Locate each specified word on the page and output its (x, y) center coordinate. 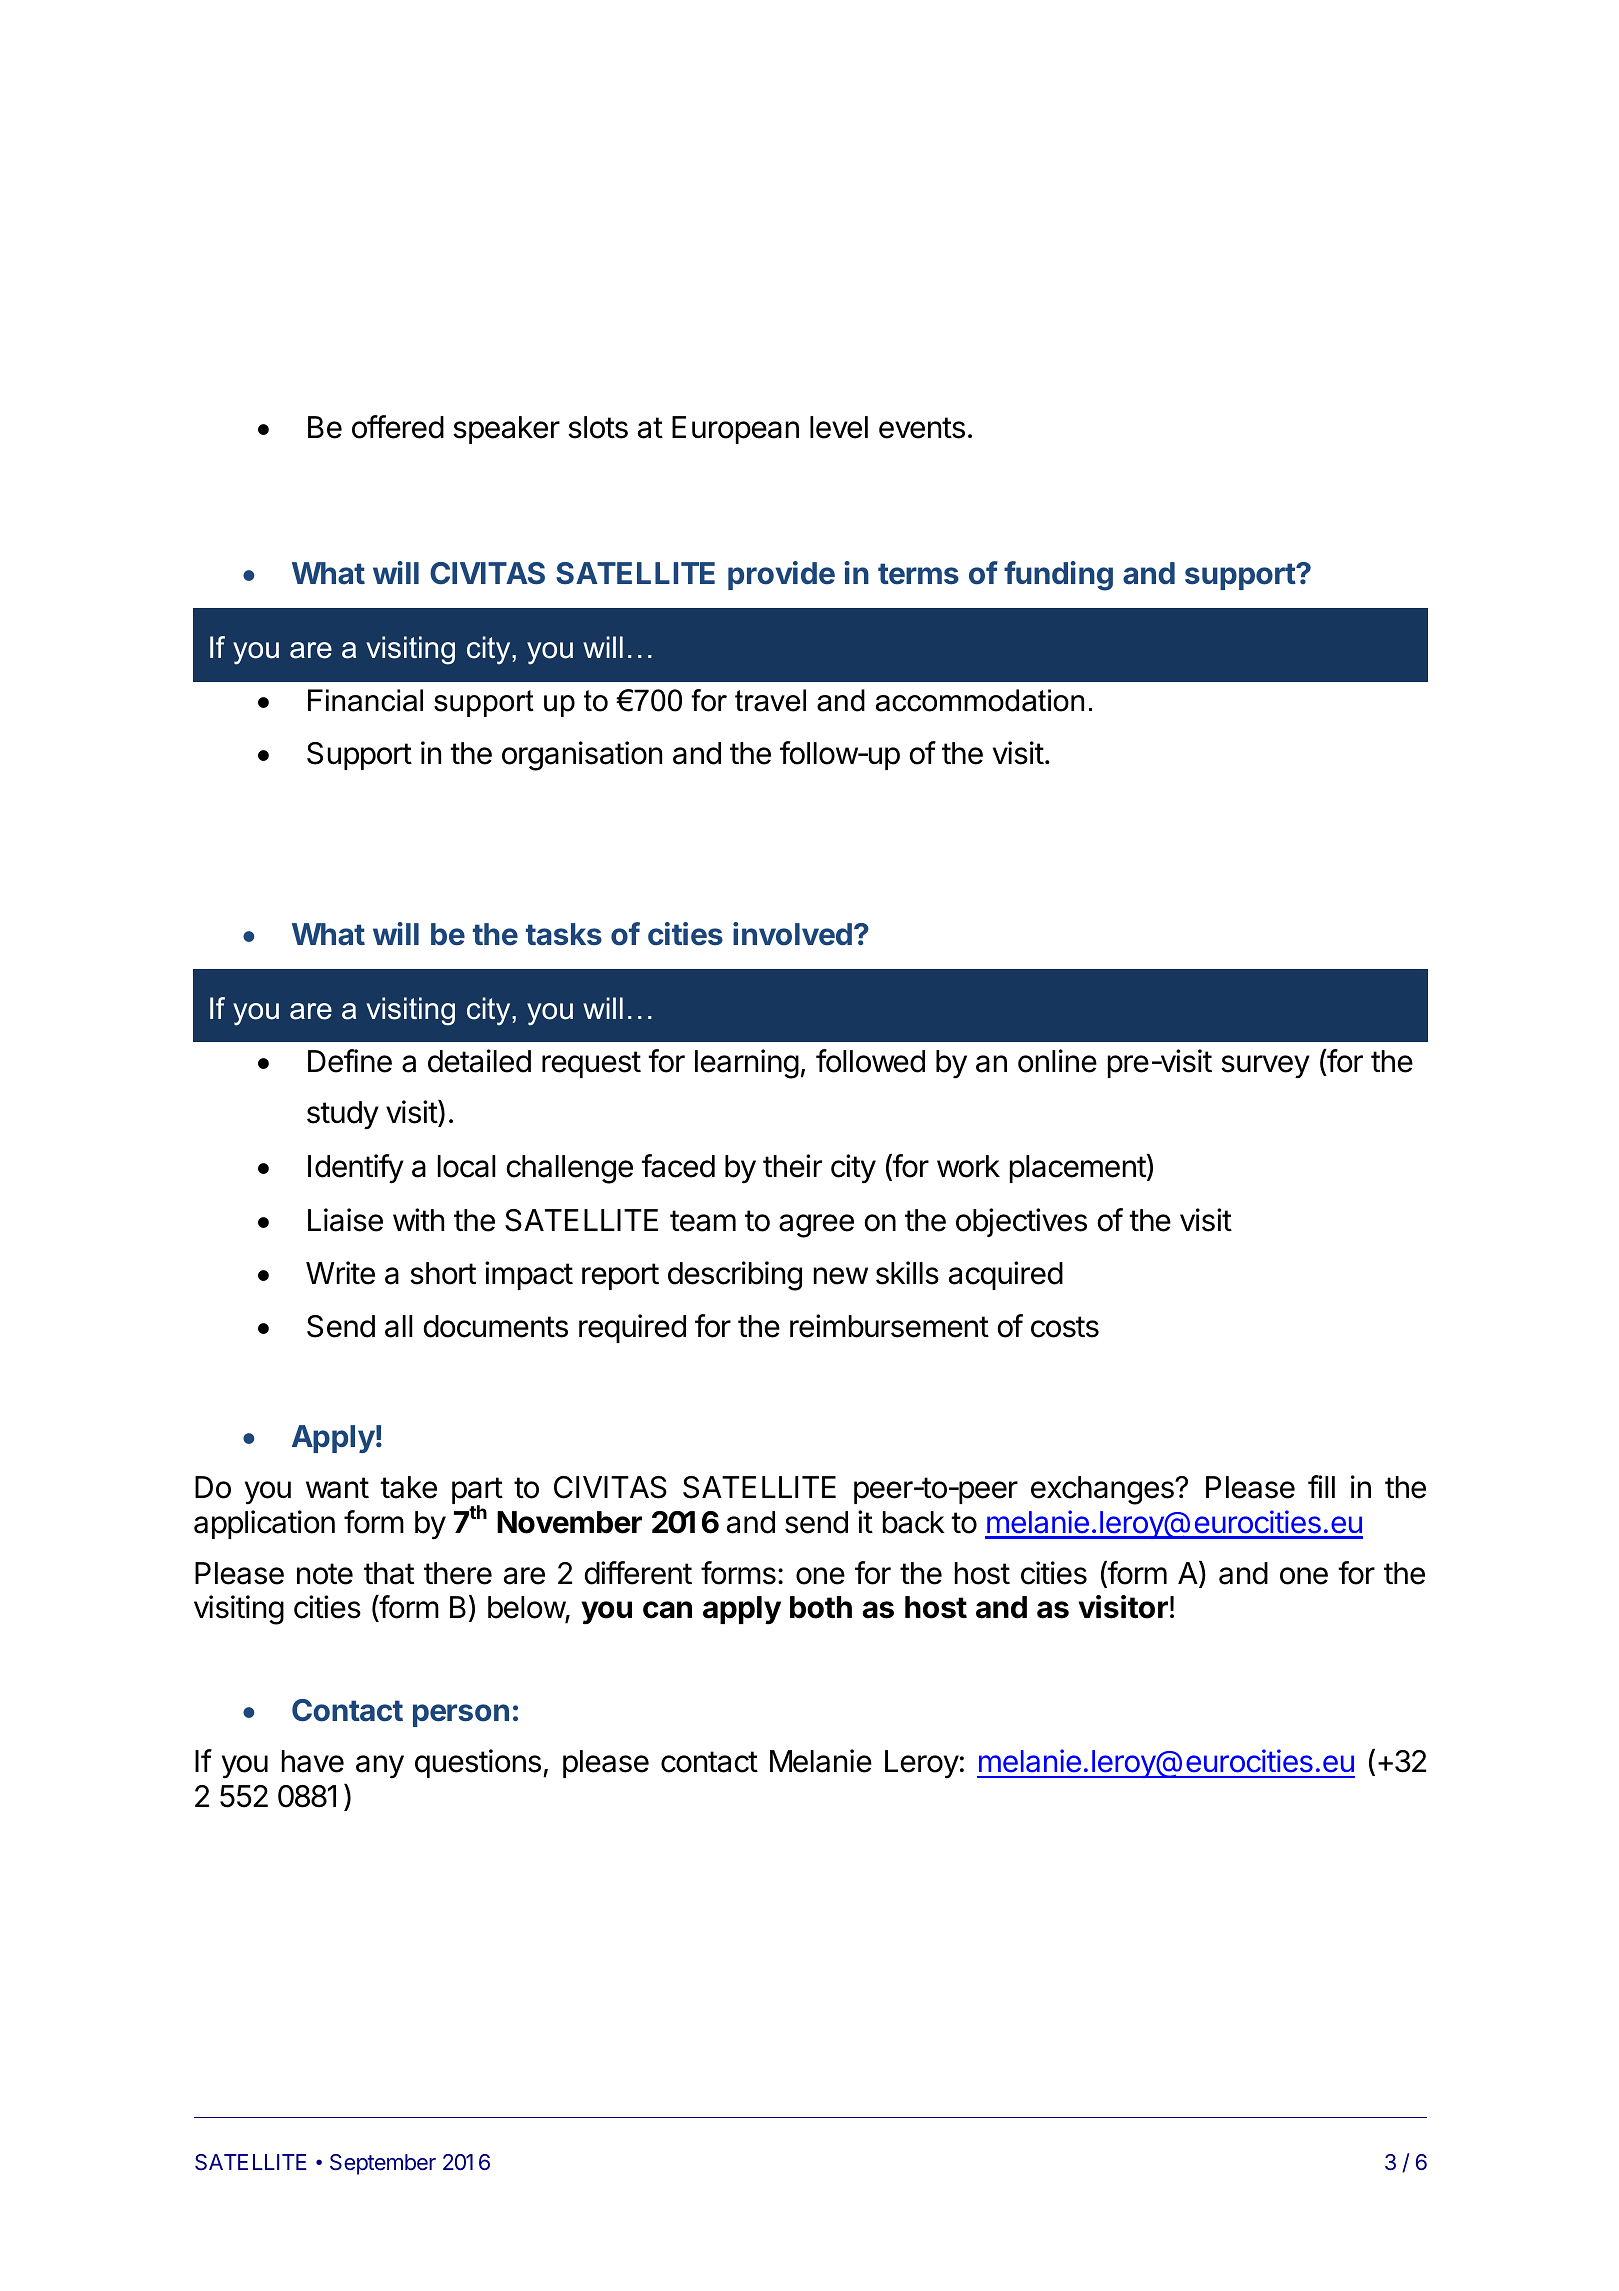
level (839, 427)
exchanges (1103, 1490)
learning (747, 1064)
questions (478, 1763)
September (383, 2164)
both (821, 1607)
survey (1265, 1067)
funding (1058, 576)
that (389, 1573)
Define (350, 1061)
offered (398, 427)
